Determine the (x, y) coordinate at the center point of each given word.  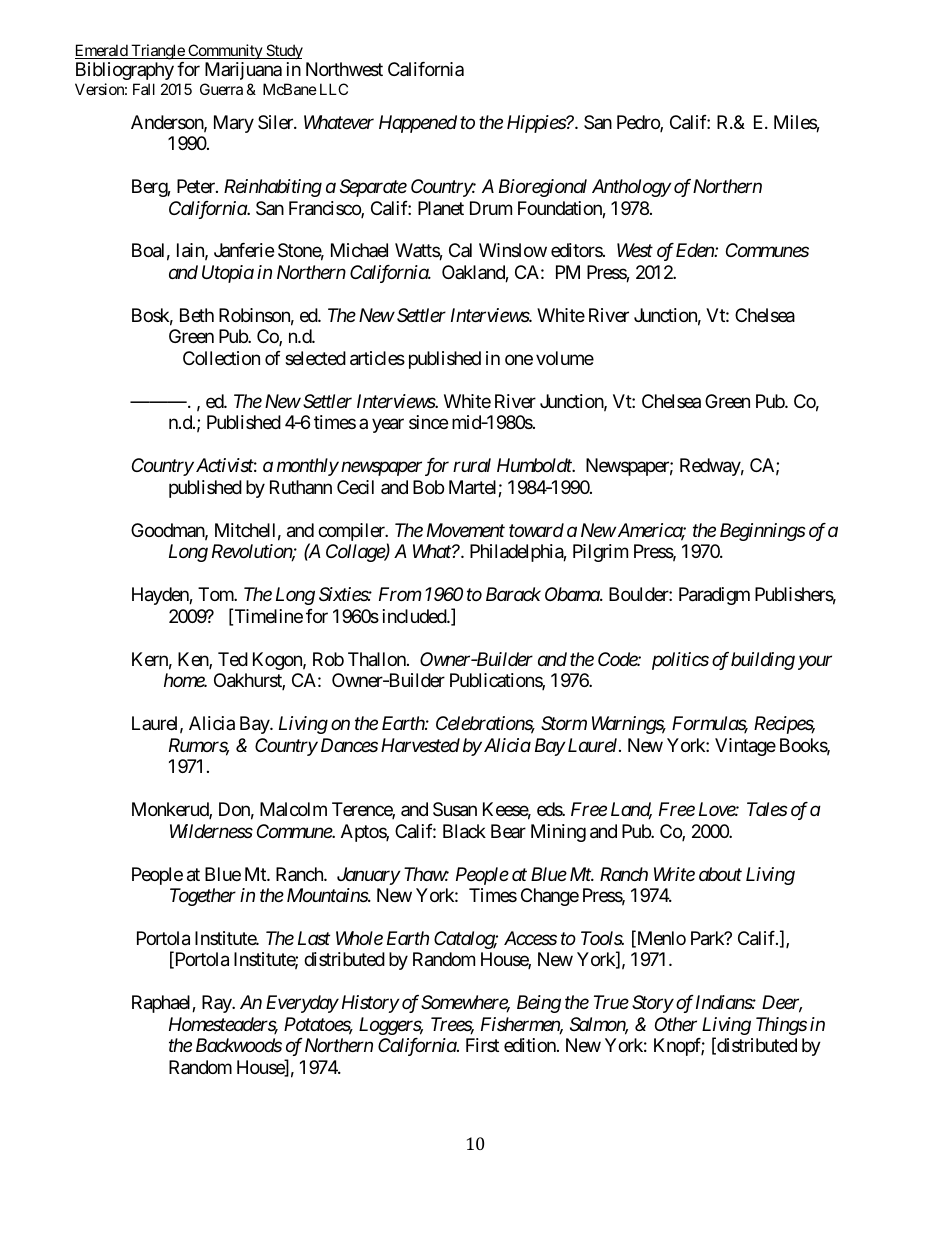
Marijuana (243, 71)
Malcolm (293, 809)
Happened (418, 124)
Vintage (745, 747)
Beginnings (763, 532)
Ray (217, 1004)
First (482, 1045)
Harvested (420, 745)
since (428, 422)
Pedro (639, 123)
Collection (221, 358)
